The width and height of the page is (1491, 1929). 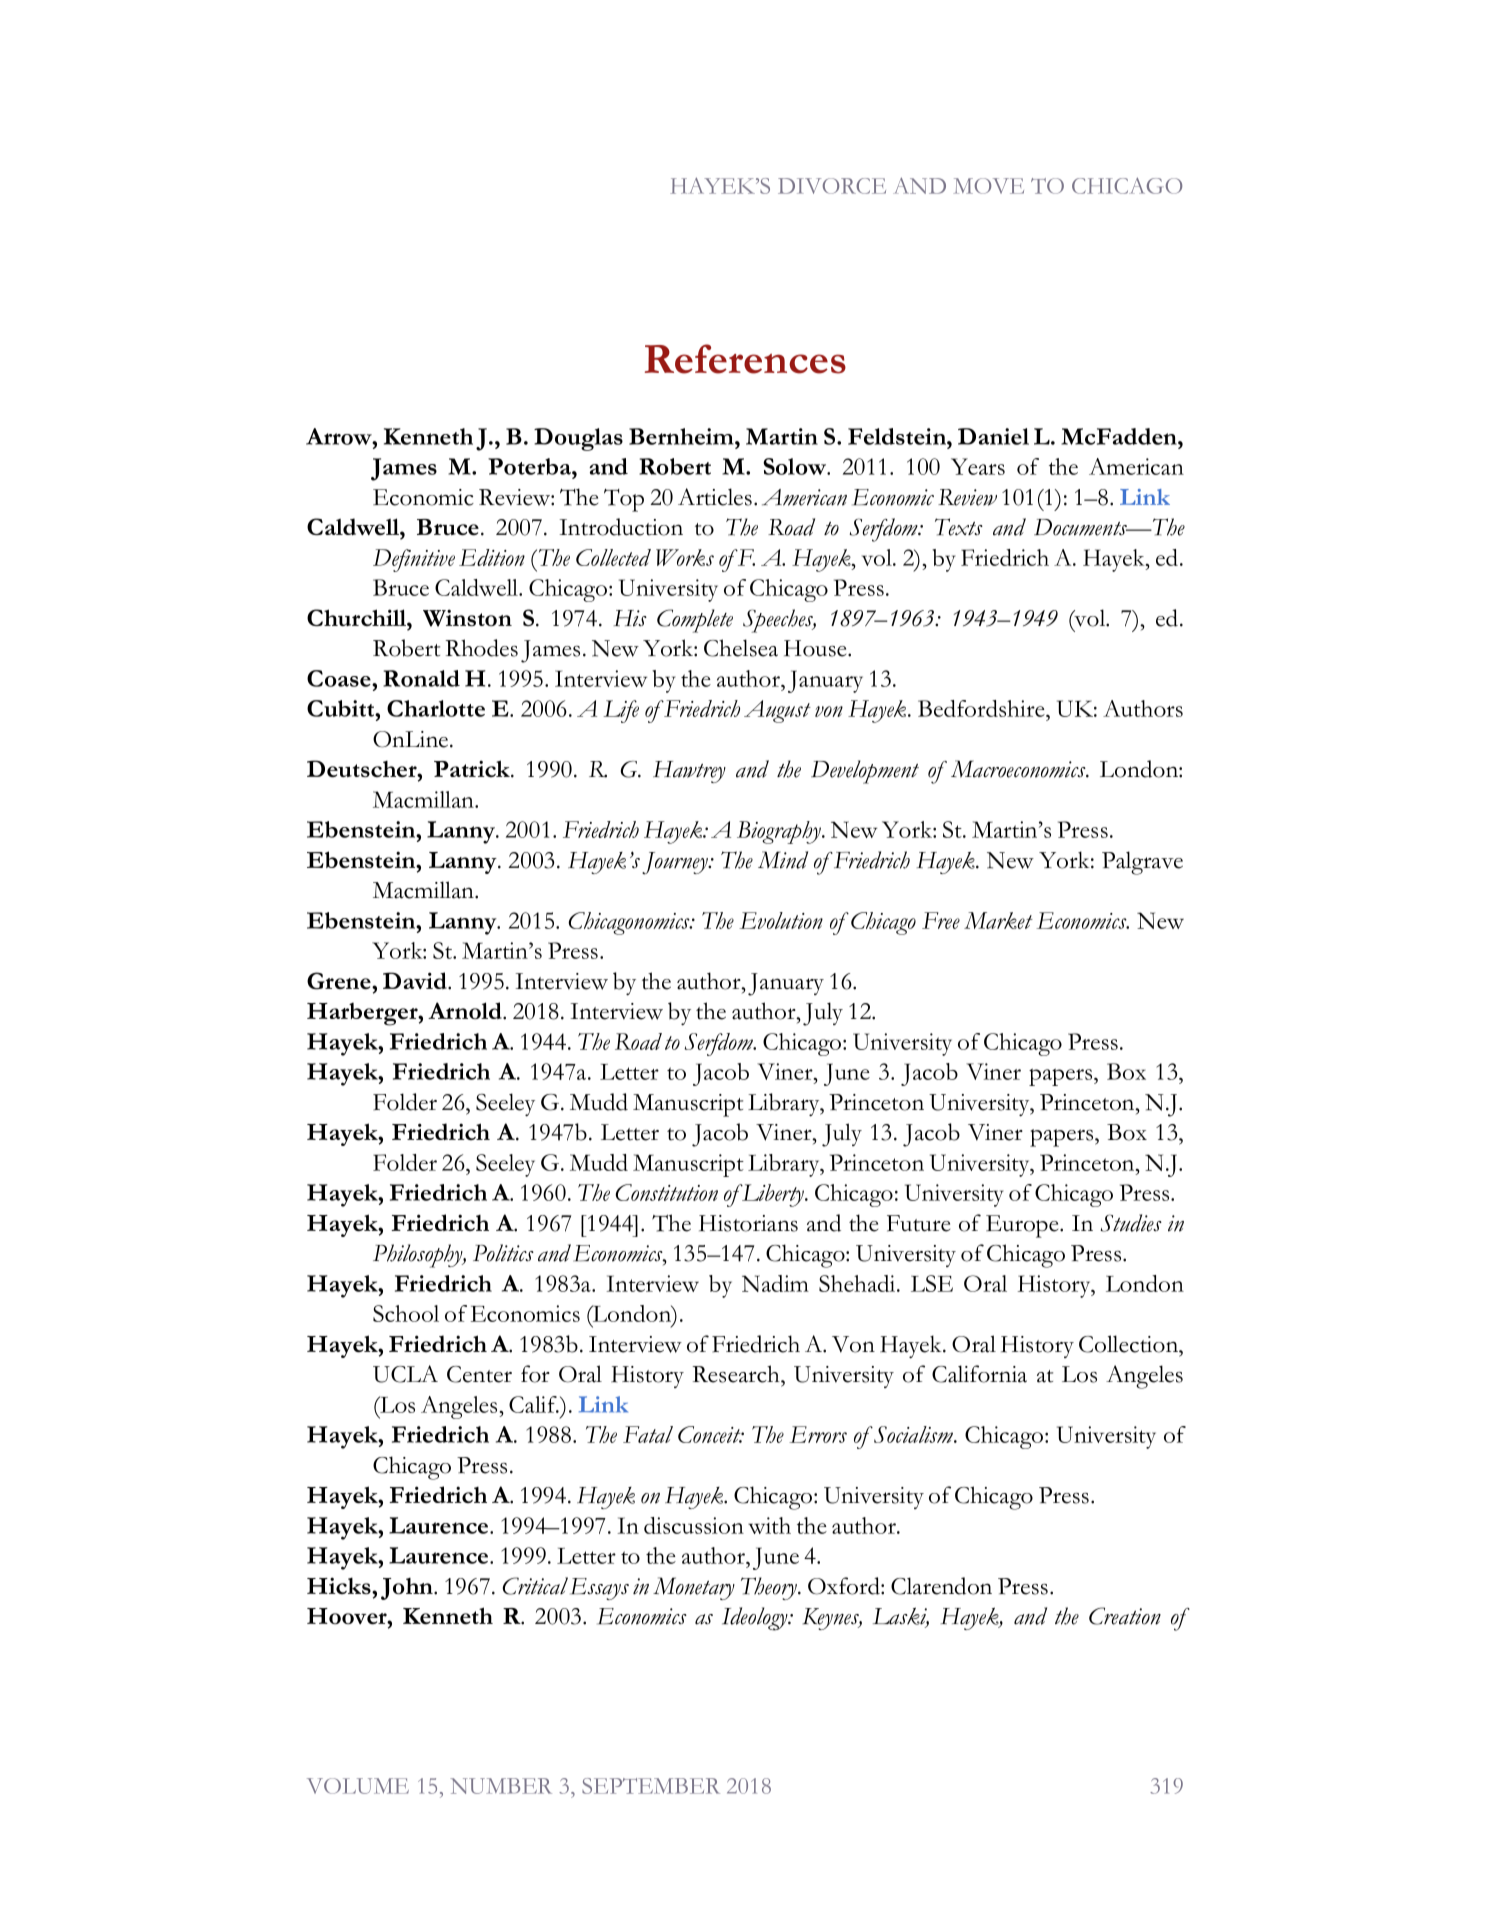 What do you see at coordinates (503, 1253) in the page?
I see `Politics` at bounding box center [503, 1253].
